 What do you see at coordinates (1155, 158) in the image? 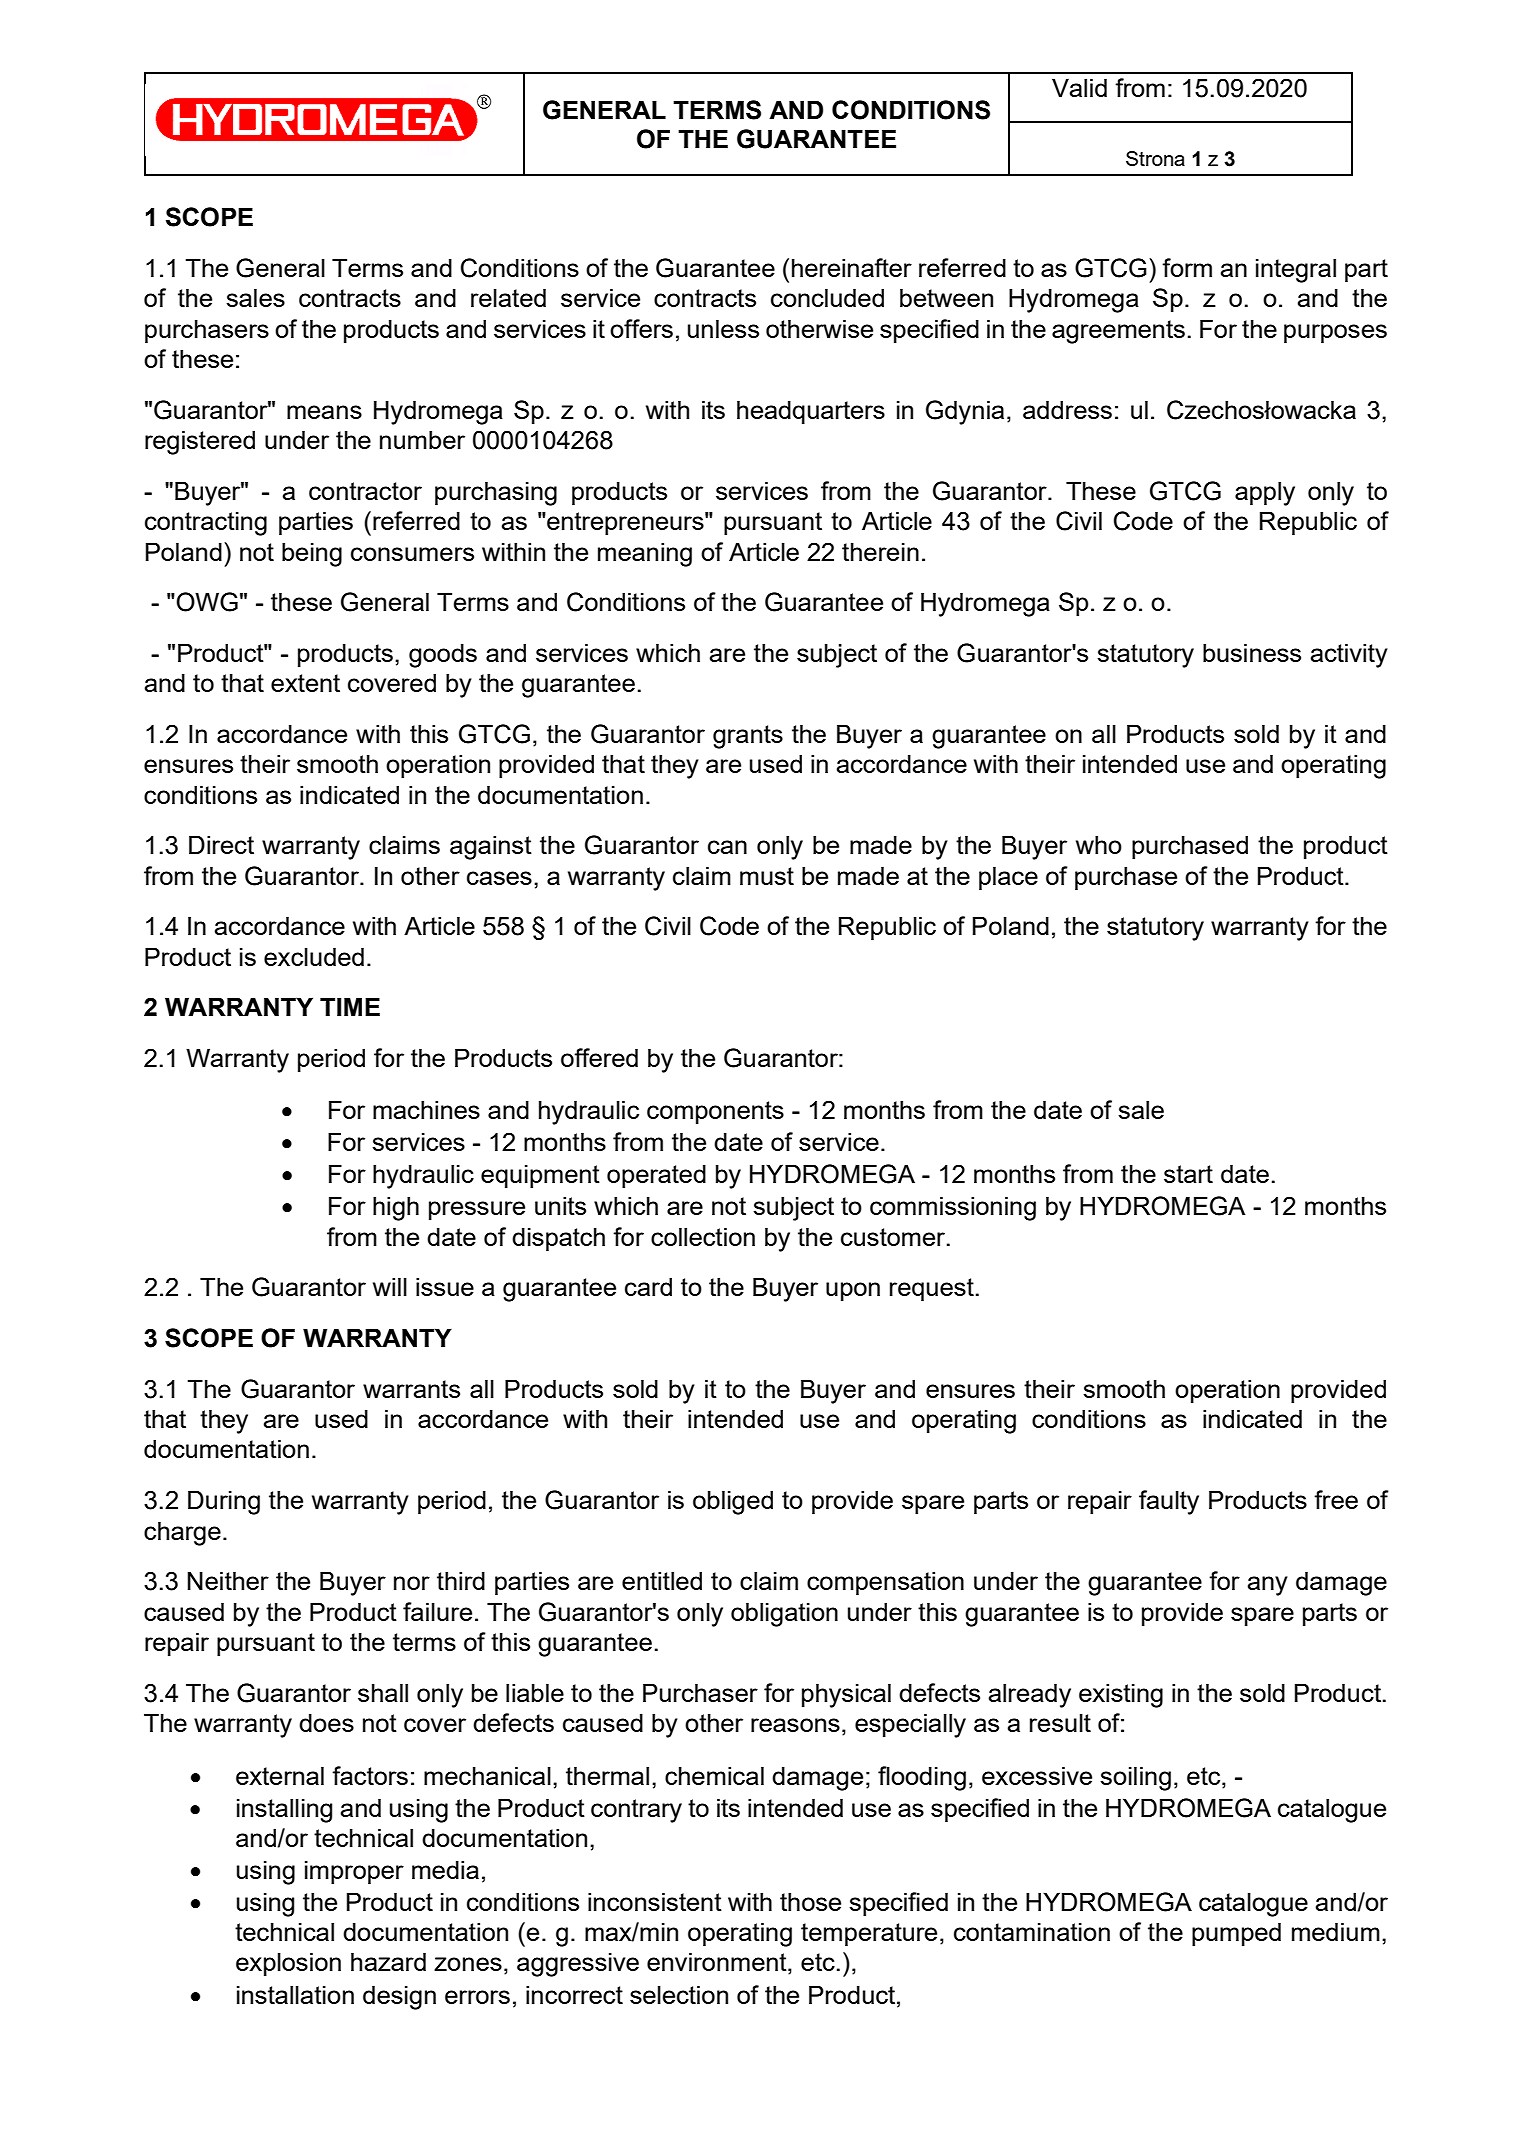
I see `Strona` at bounding box center [1155, 158].
